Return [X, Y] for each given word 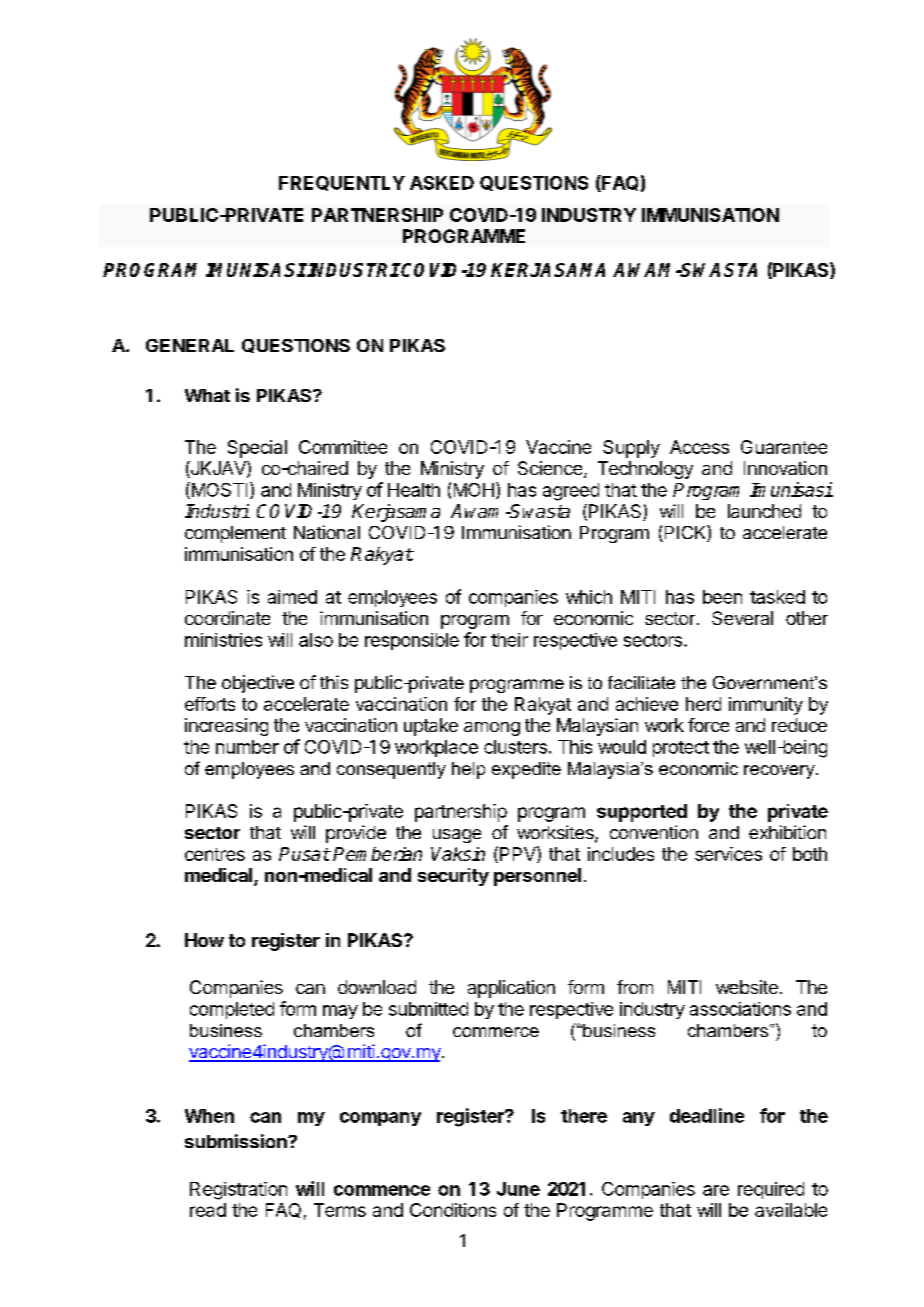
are [716, 1190]
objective [258, 684]
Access [699, 447]
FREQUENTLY [342, 183]
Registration [238, 1191]
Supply [631, 449]
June [518, 1189]
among [492, 729]
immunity [766, 706]
